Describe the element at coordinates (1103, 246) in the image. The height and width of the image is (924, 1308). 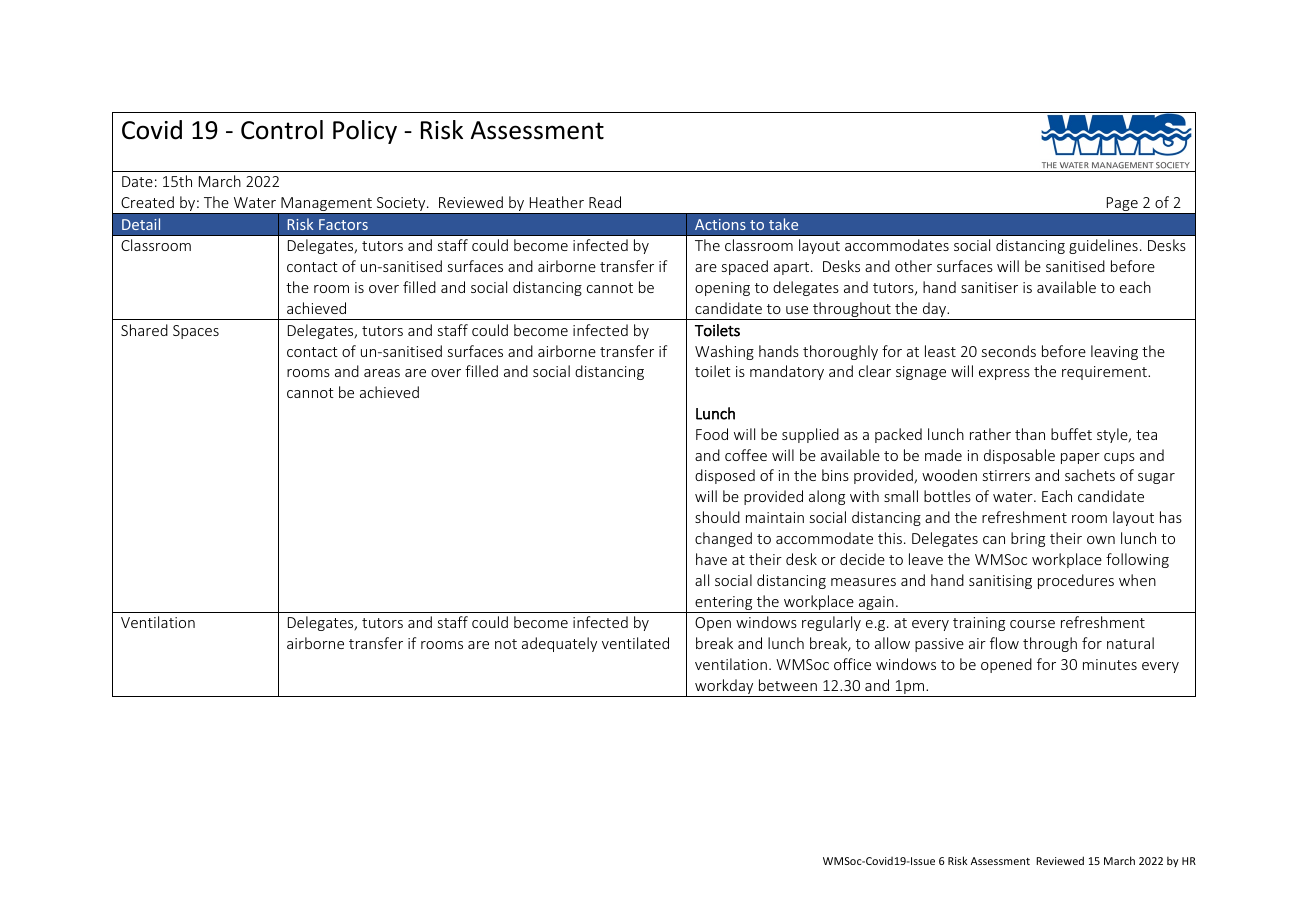
I see `guidelines` at that location.
